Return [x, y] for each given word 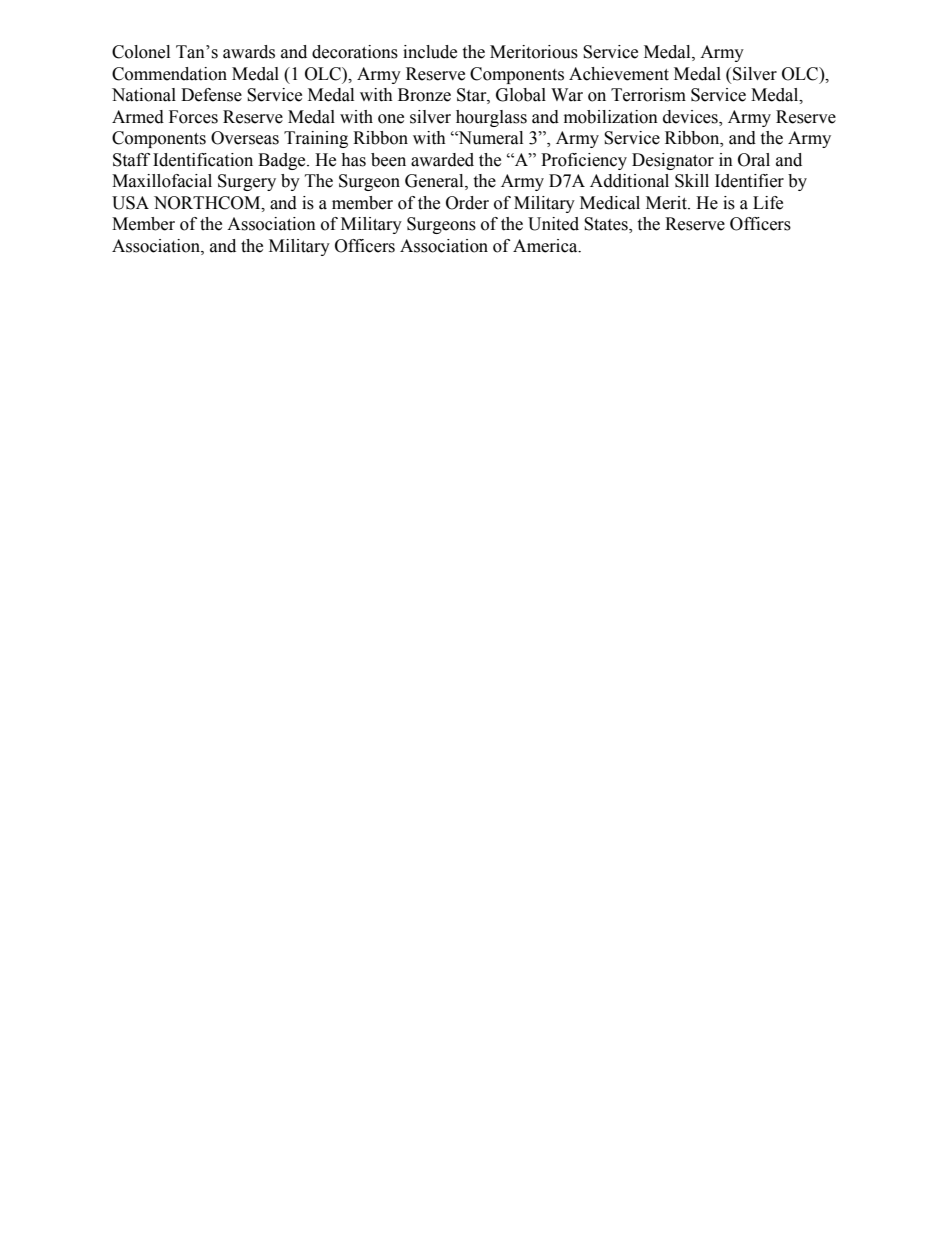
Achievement [619, 74]
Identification [203, 160]
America [546, 246]
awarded [442, 160]
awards [249, 52]
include [430, 52]
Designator [673, 161]
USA [130, 203]
